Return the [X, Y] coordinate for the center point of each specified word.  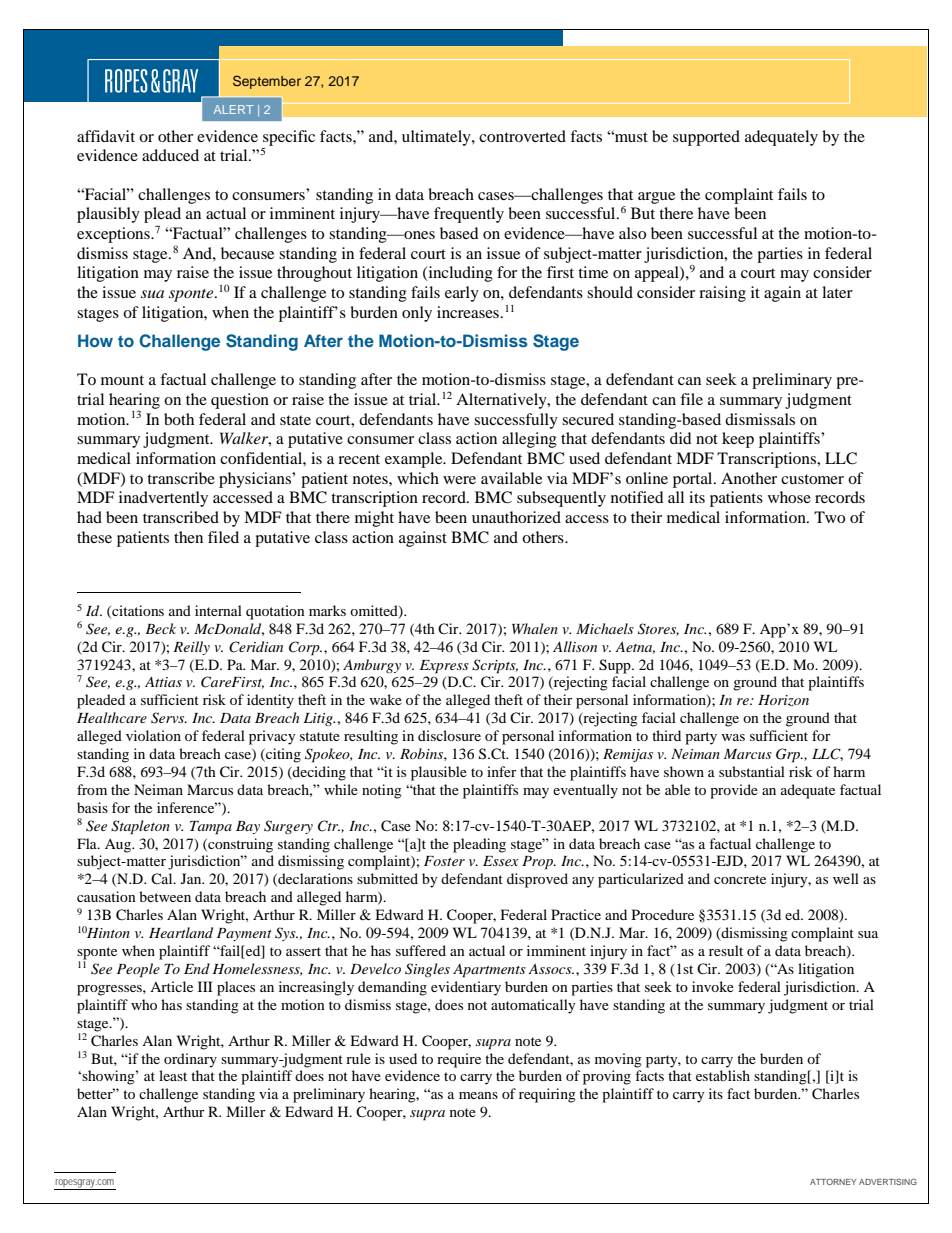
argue [656, 198]
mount [122, 380]
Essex [501, 861]
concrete [740, 879]
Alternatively [502, 401]
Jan [192, 878]
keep [738, 440]
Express [444, 667]
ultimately [437, 138]
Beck [160, 628]
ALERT [234, 109]
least [173, 1075]
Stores [658, 629]
